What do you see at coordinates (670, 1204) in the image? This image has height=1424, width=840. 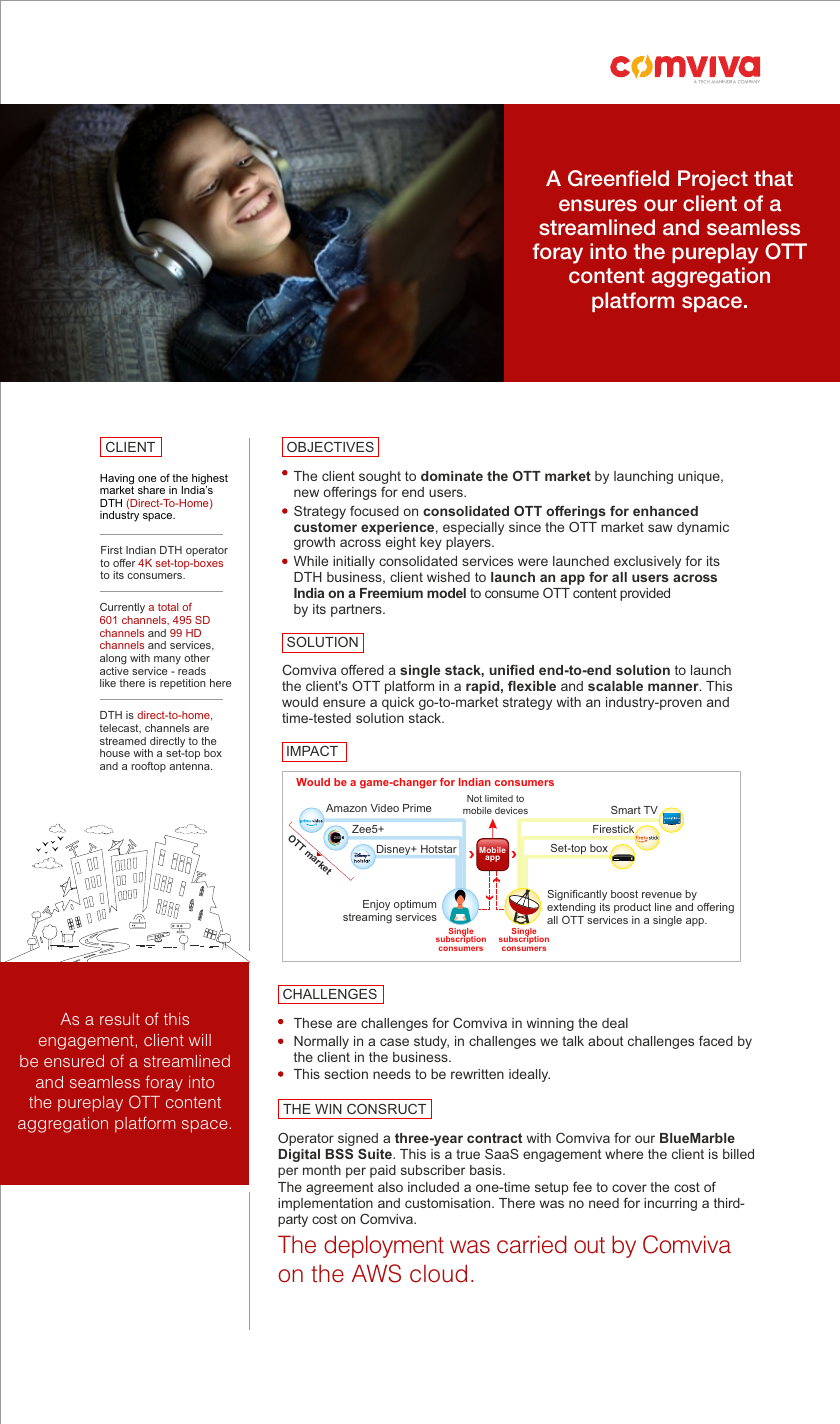 I see `incurring` at bounding box center [670, 1204].
